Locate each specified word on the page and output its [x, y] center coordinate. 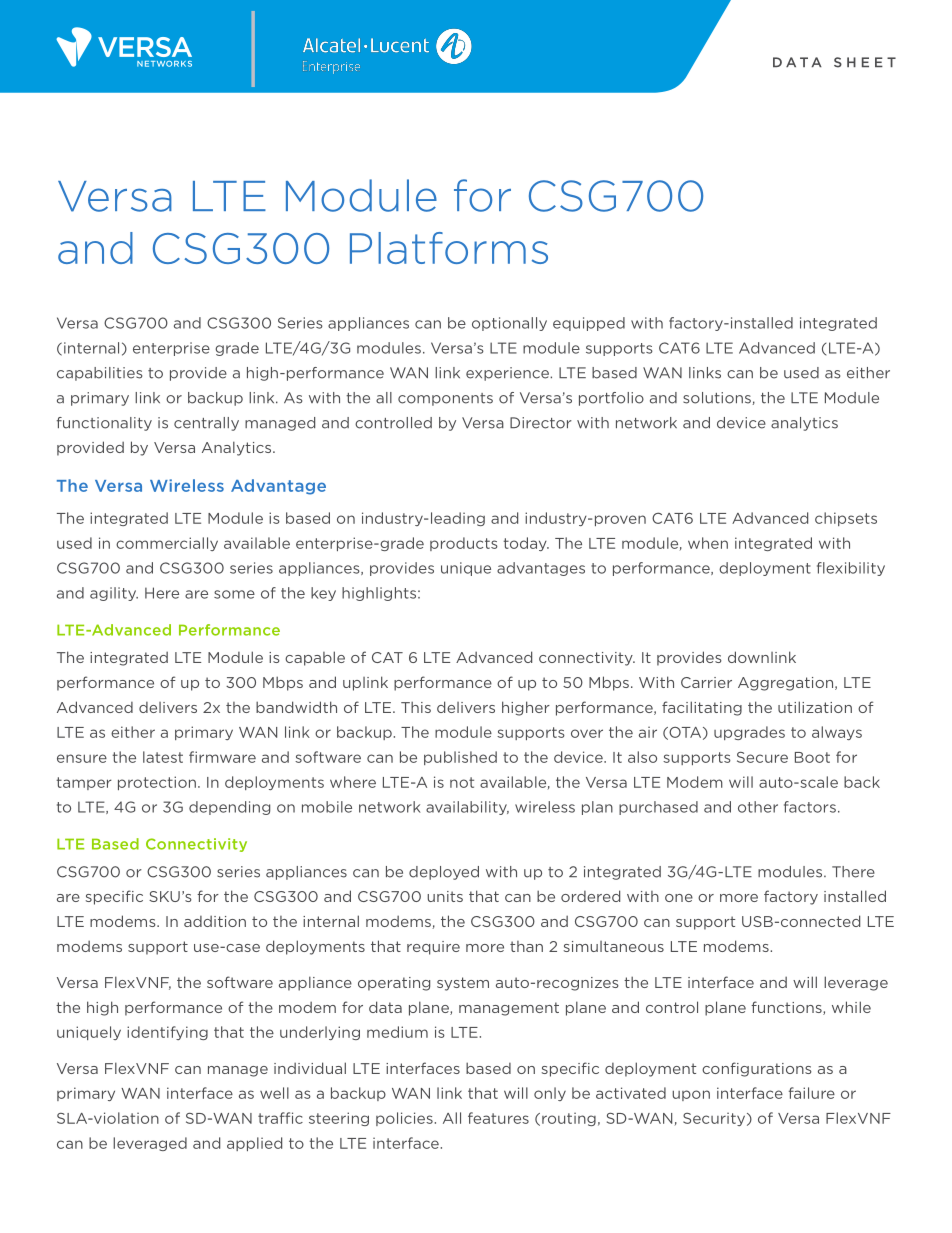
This [416, 707]
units [445, 896]
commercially [167, 544]
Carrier [706, 682]
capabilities [99, 374]
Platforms [449, 248]
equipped [589, 324]
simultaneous [614, 946]
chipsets [846, 519]
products [464, 544]
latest [163, 757]
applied [254, 1144]
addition [215, 921]
